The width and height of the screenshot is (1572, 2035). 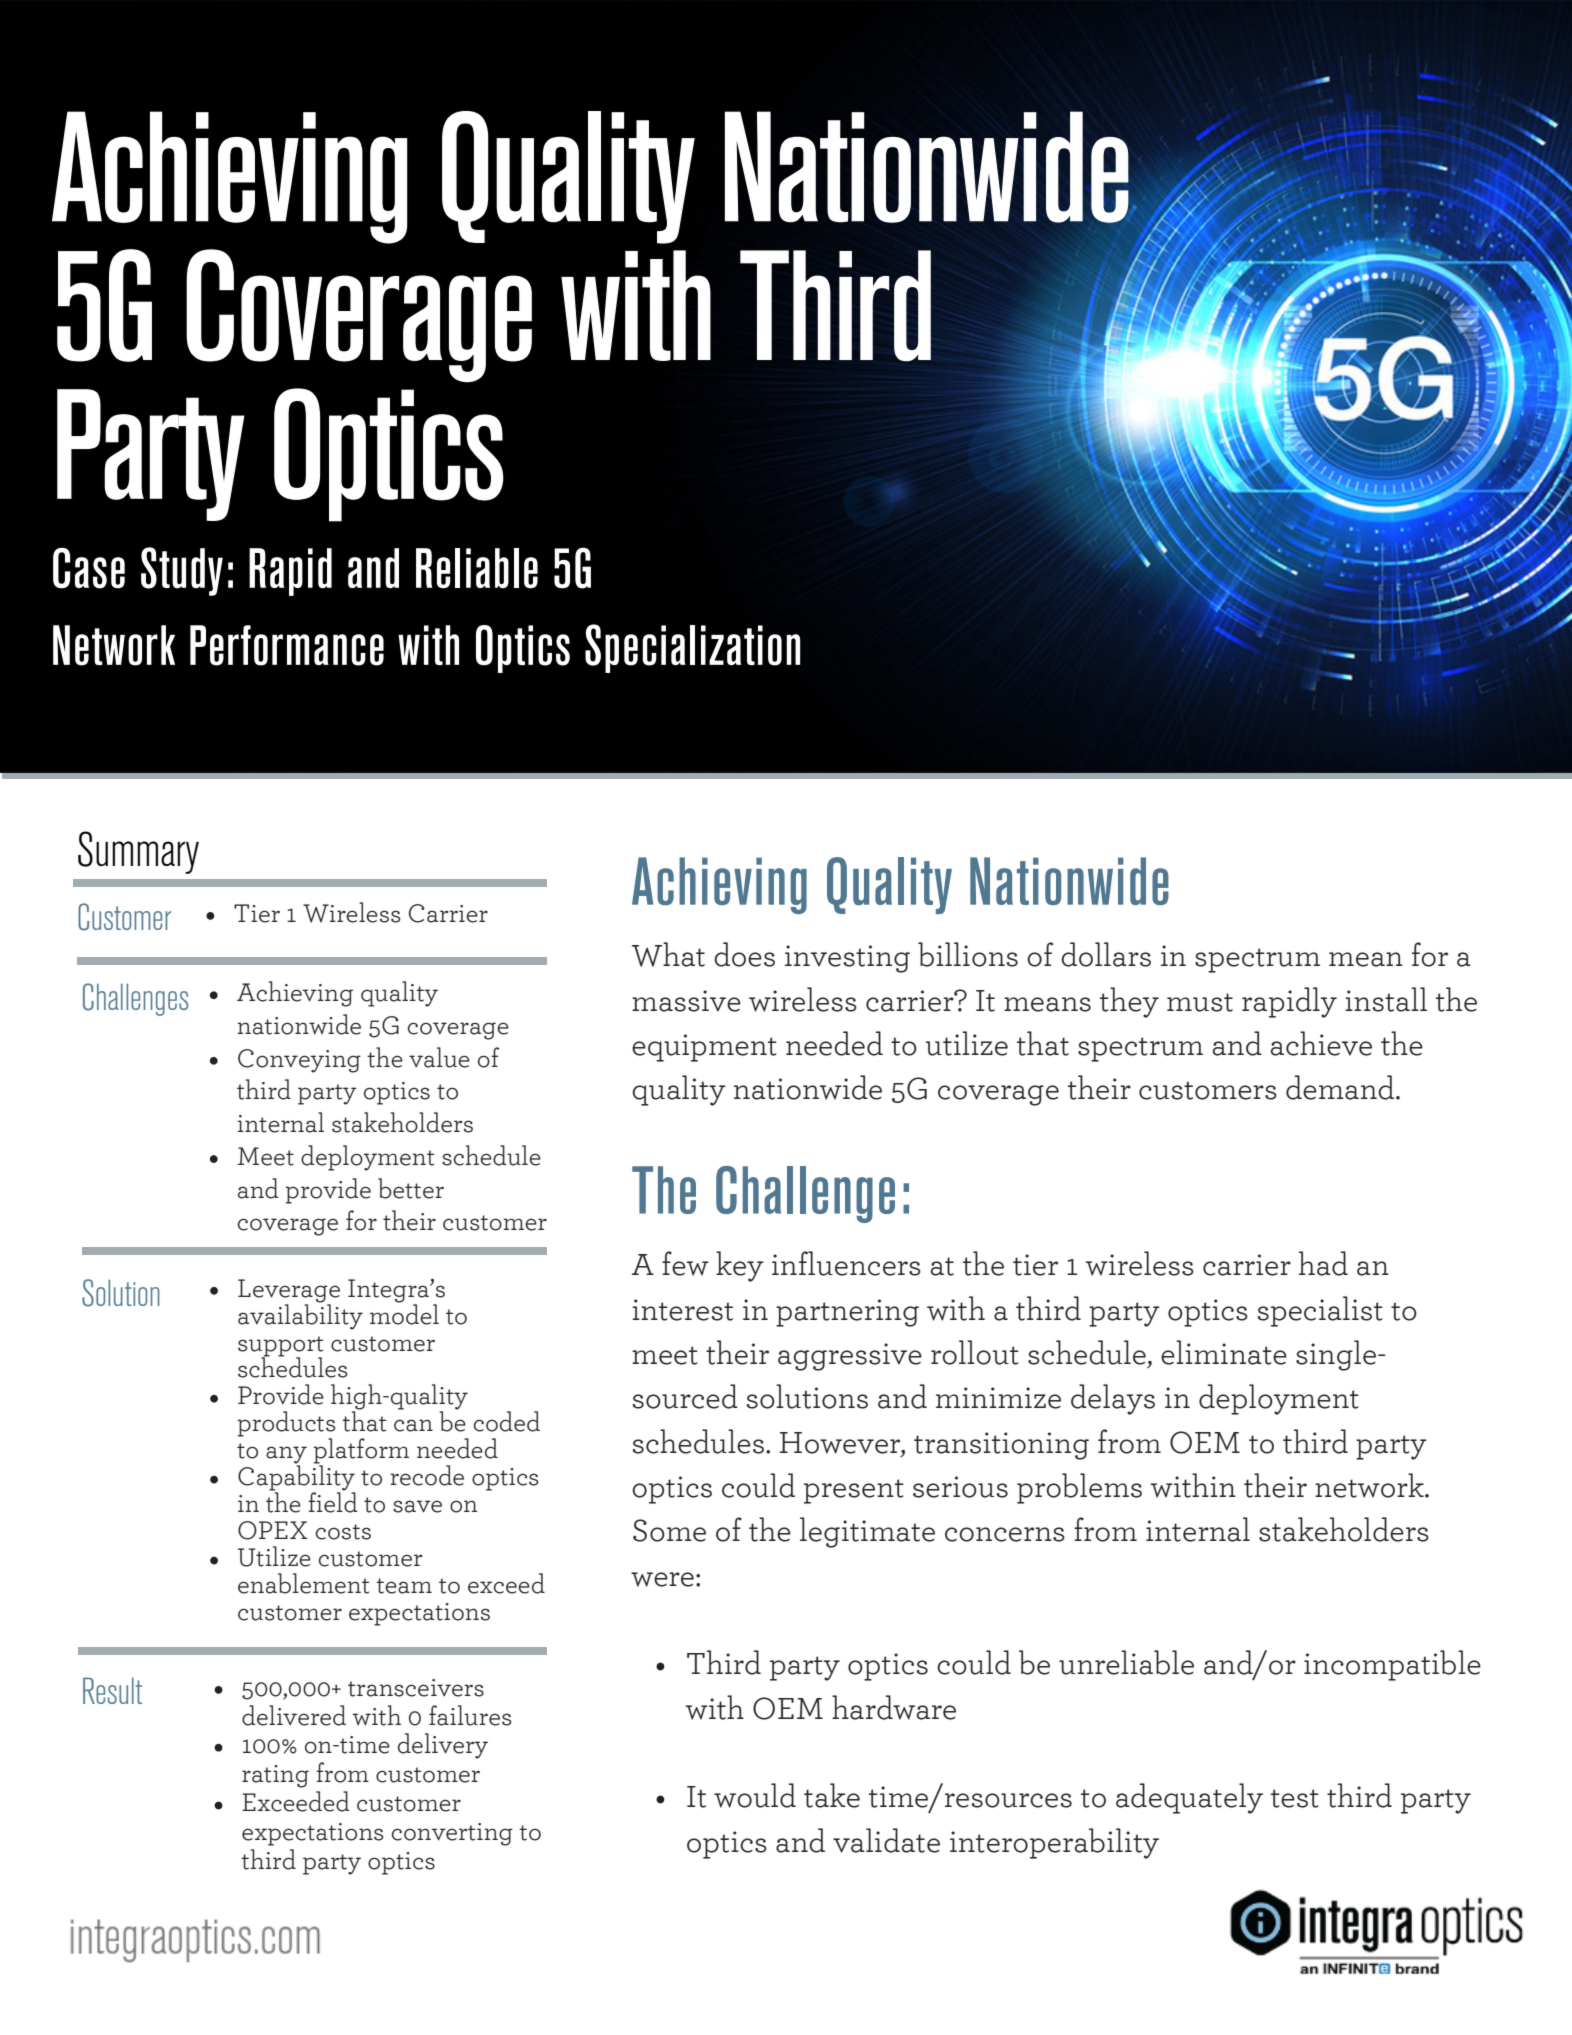 I want to click on products, so click(x=286, y=1425).
